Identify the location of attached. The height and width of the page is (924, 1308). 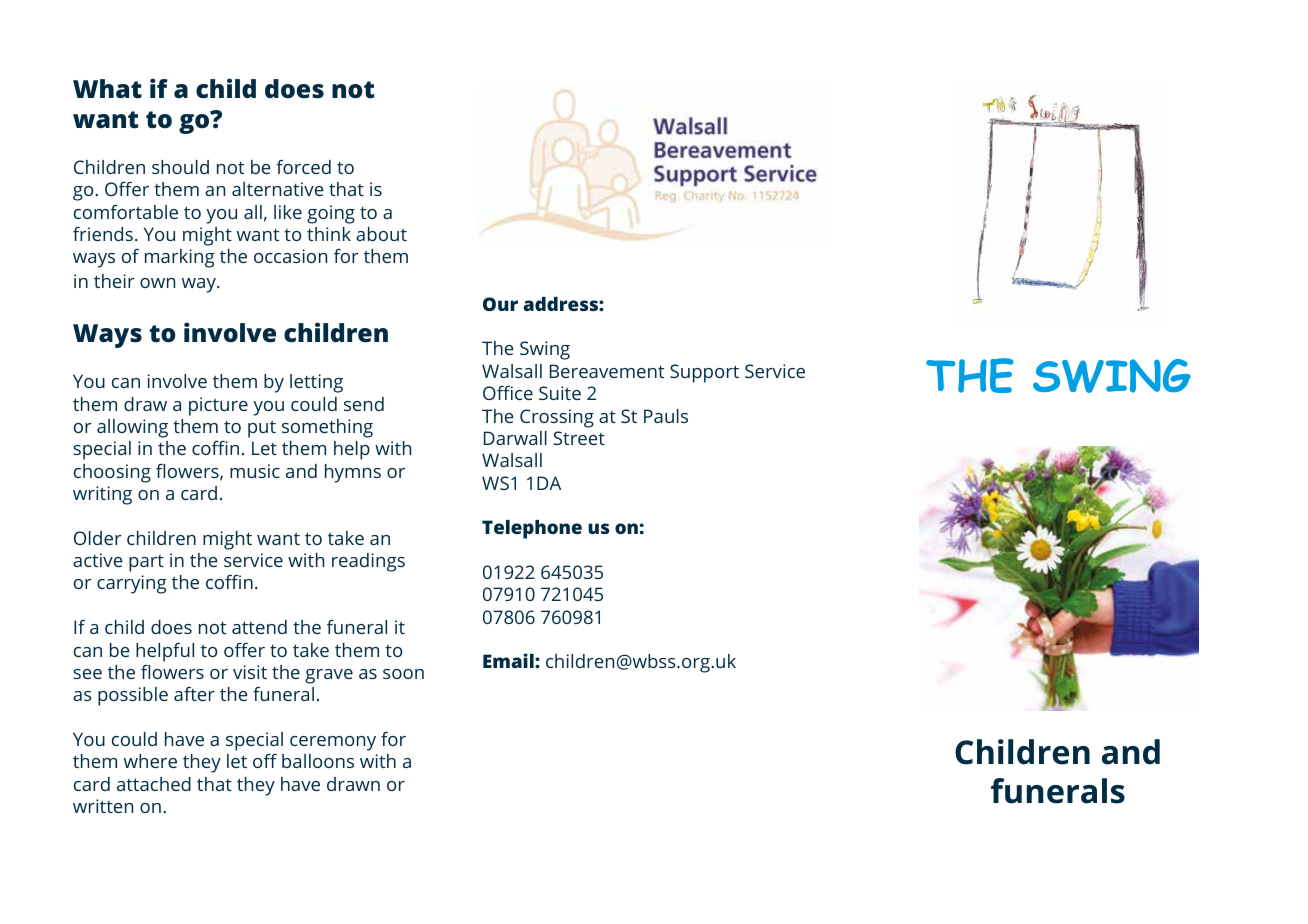
(154, 784).
